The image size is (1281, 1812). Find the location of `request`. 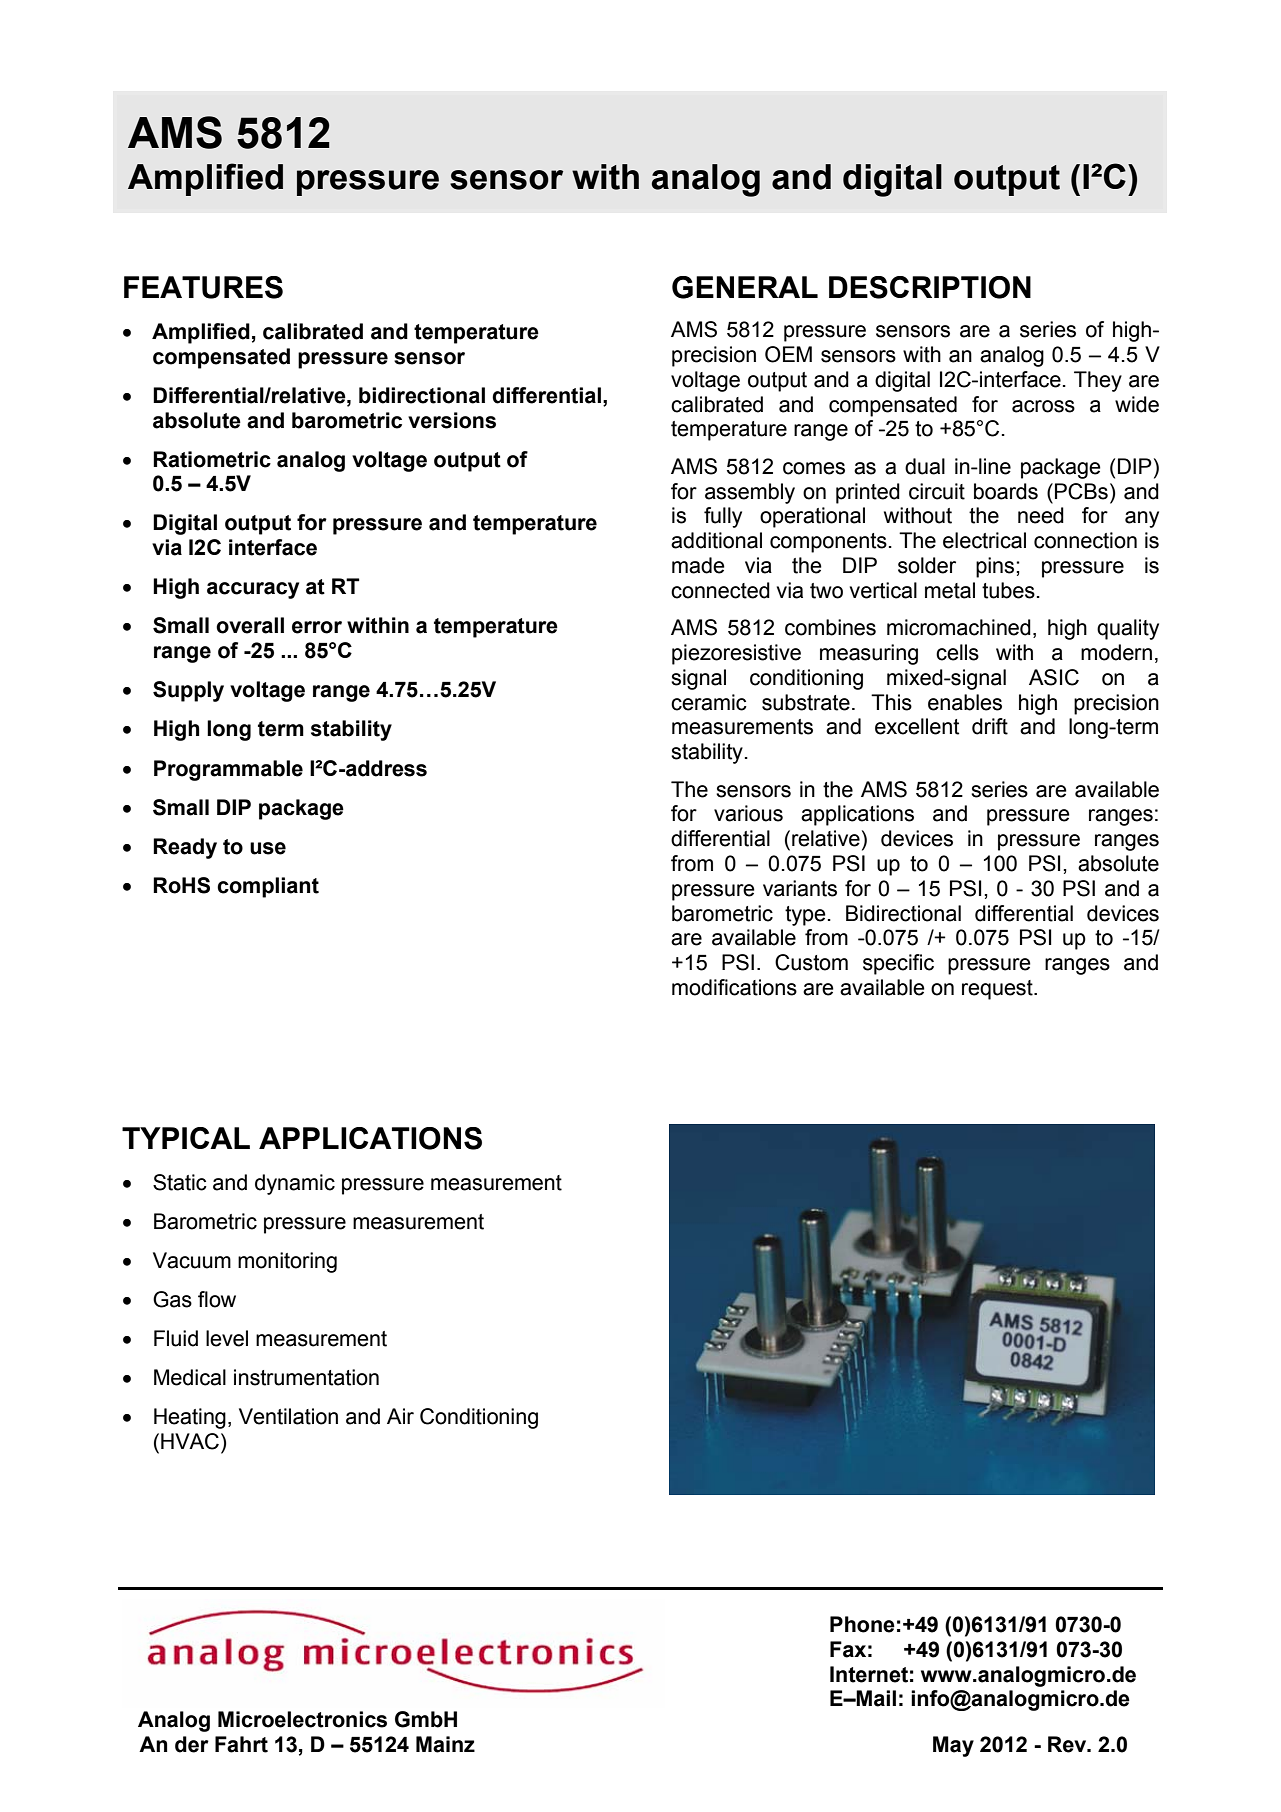

request is located at coordinates (998, 990).
